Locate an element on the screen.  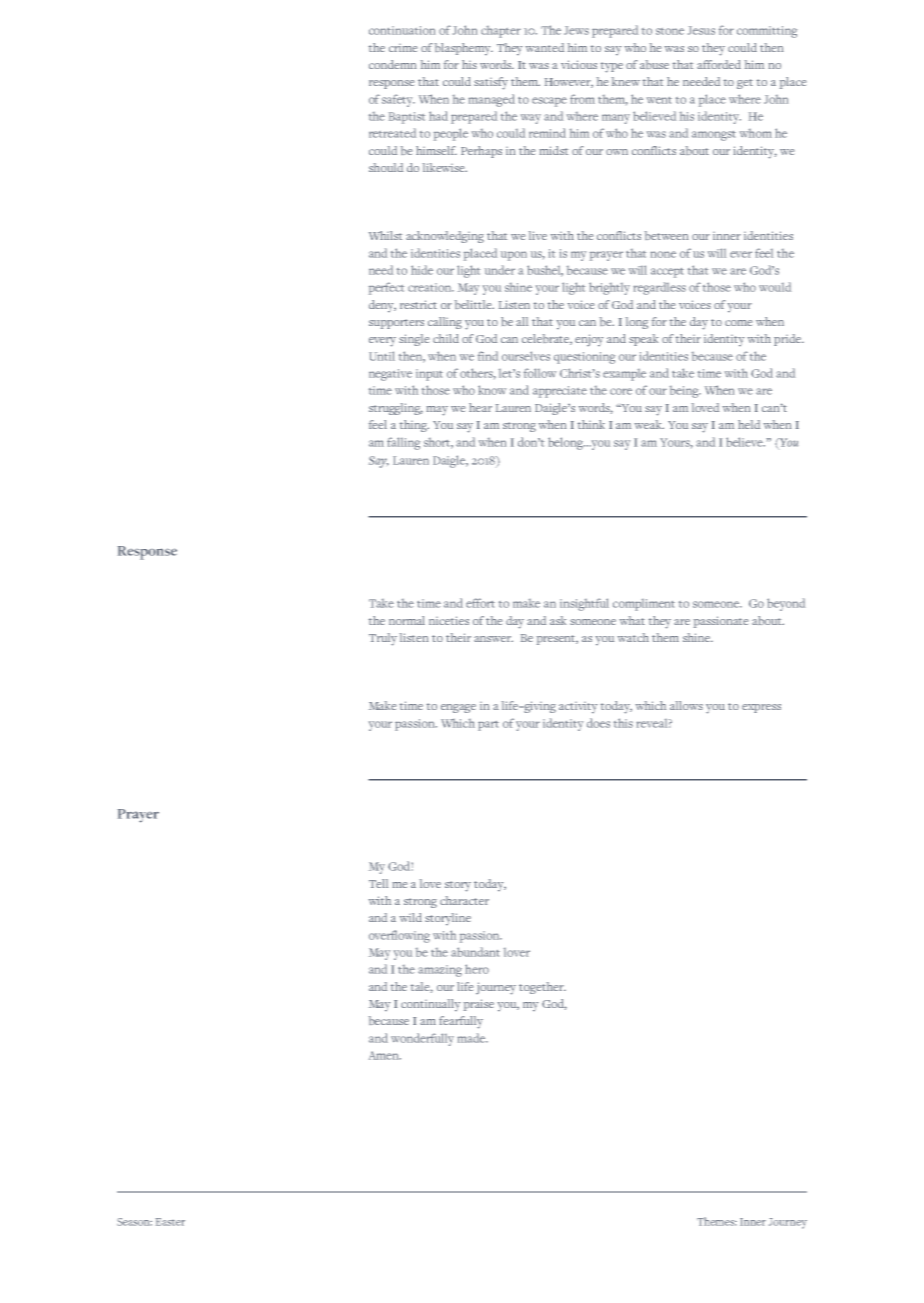
Easter is located at coordinates (170, 1222).
